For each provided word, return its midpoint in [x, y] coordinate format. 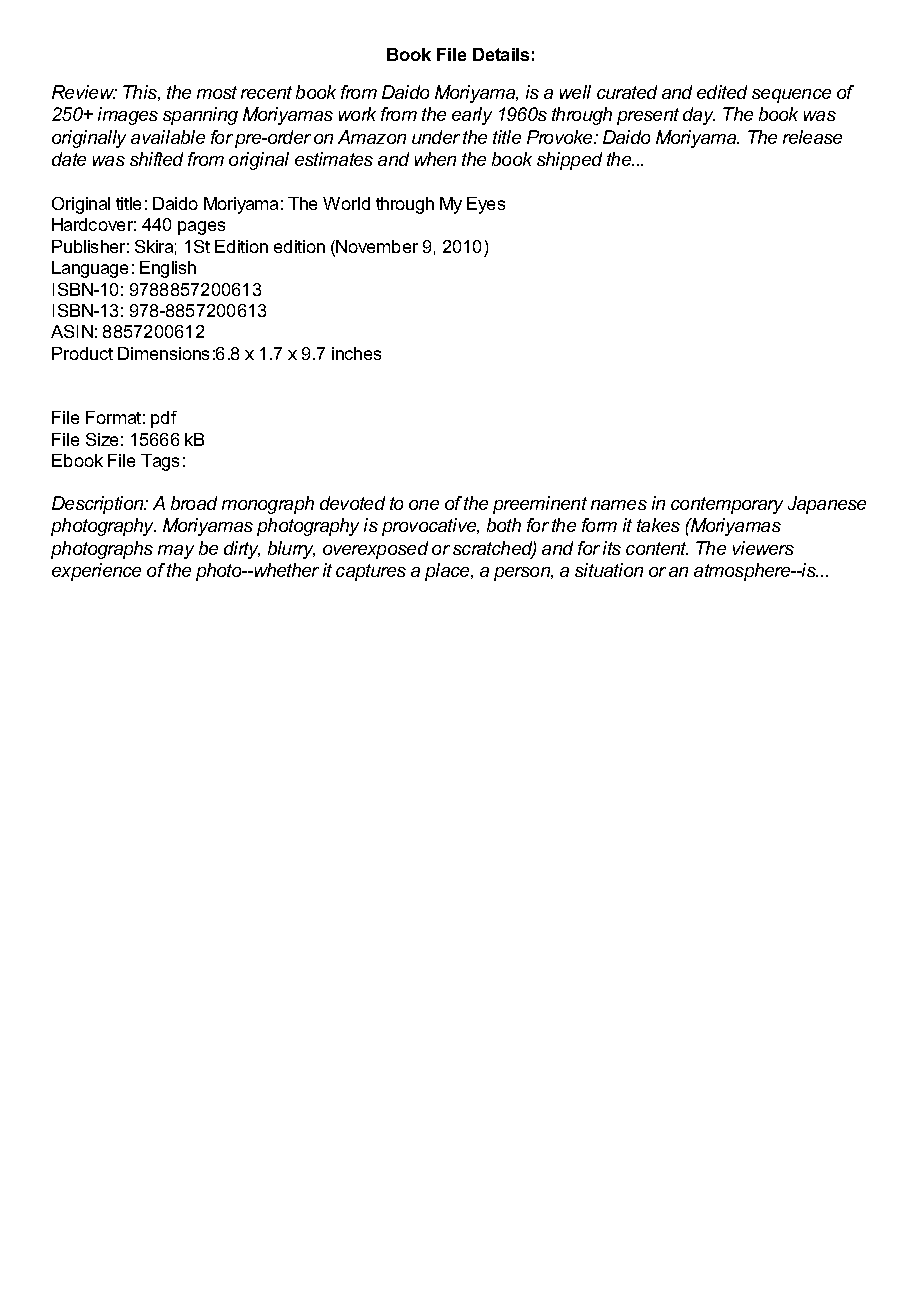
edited [722, 92]
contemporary [727, 505]
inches [356, 353]
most [217, 92]
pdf [164, 419]
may [176, 552]
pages [201, 228]
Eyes [486, 205]
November [377, 246]
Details [501, 54]
